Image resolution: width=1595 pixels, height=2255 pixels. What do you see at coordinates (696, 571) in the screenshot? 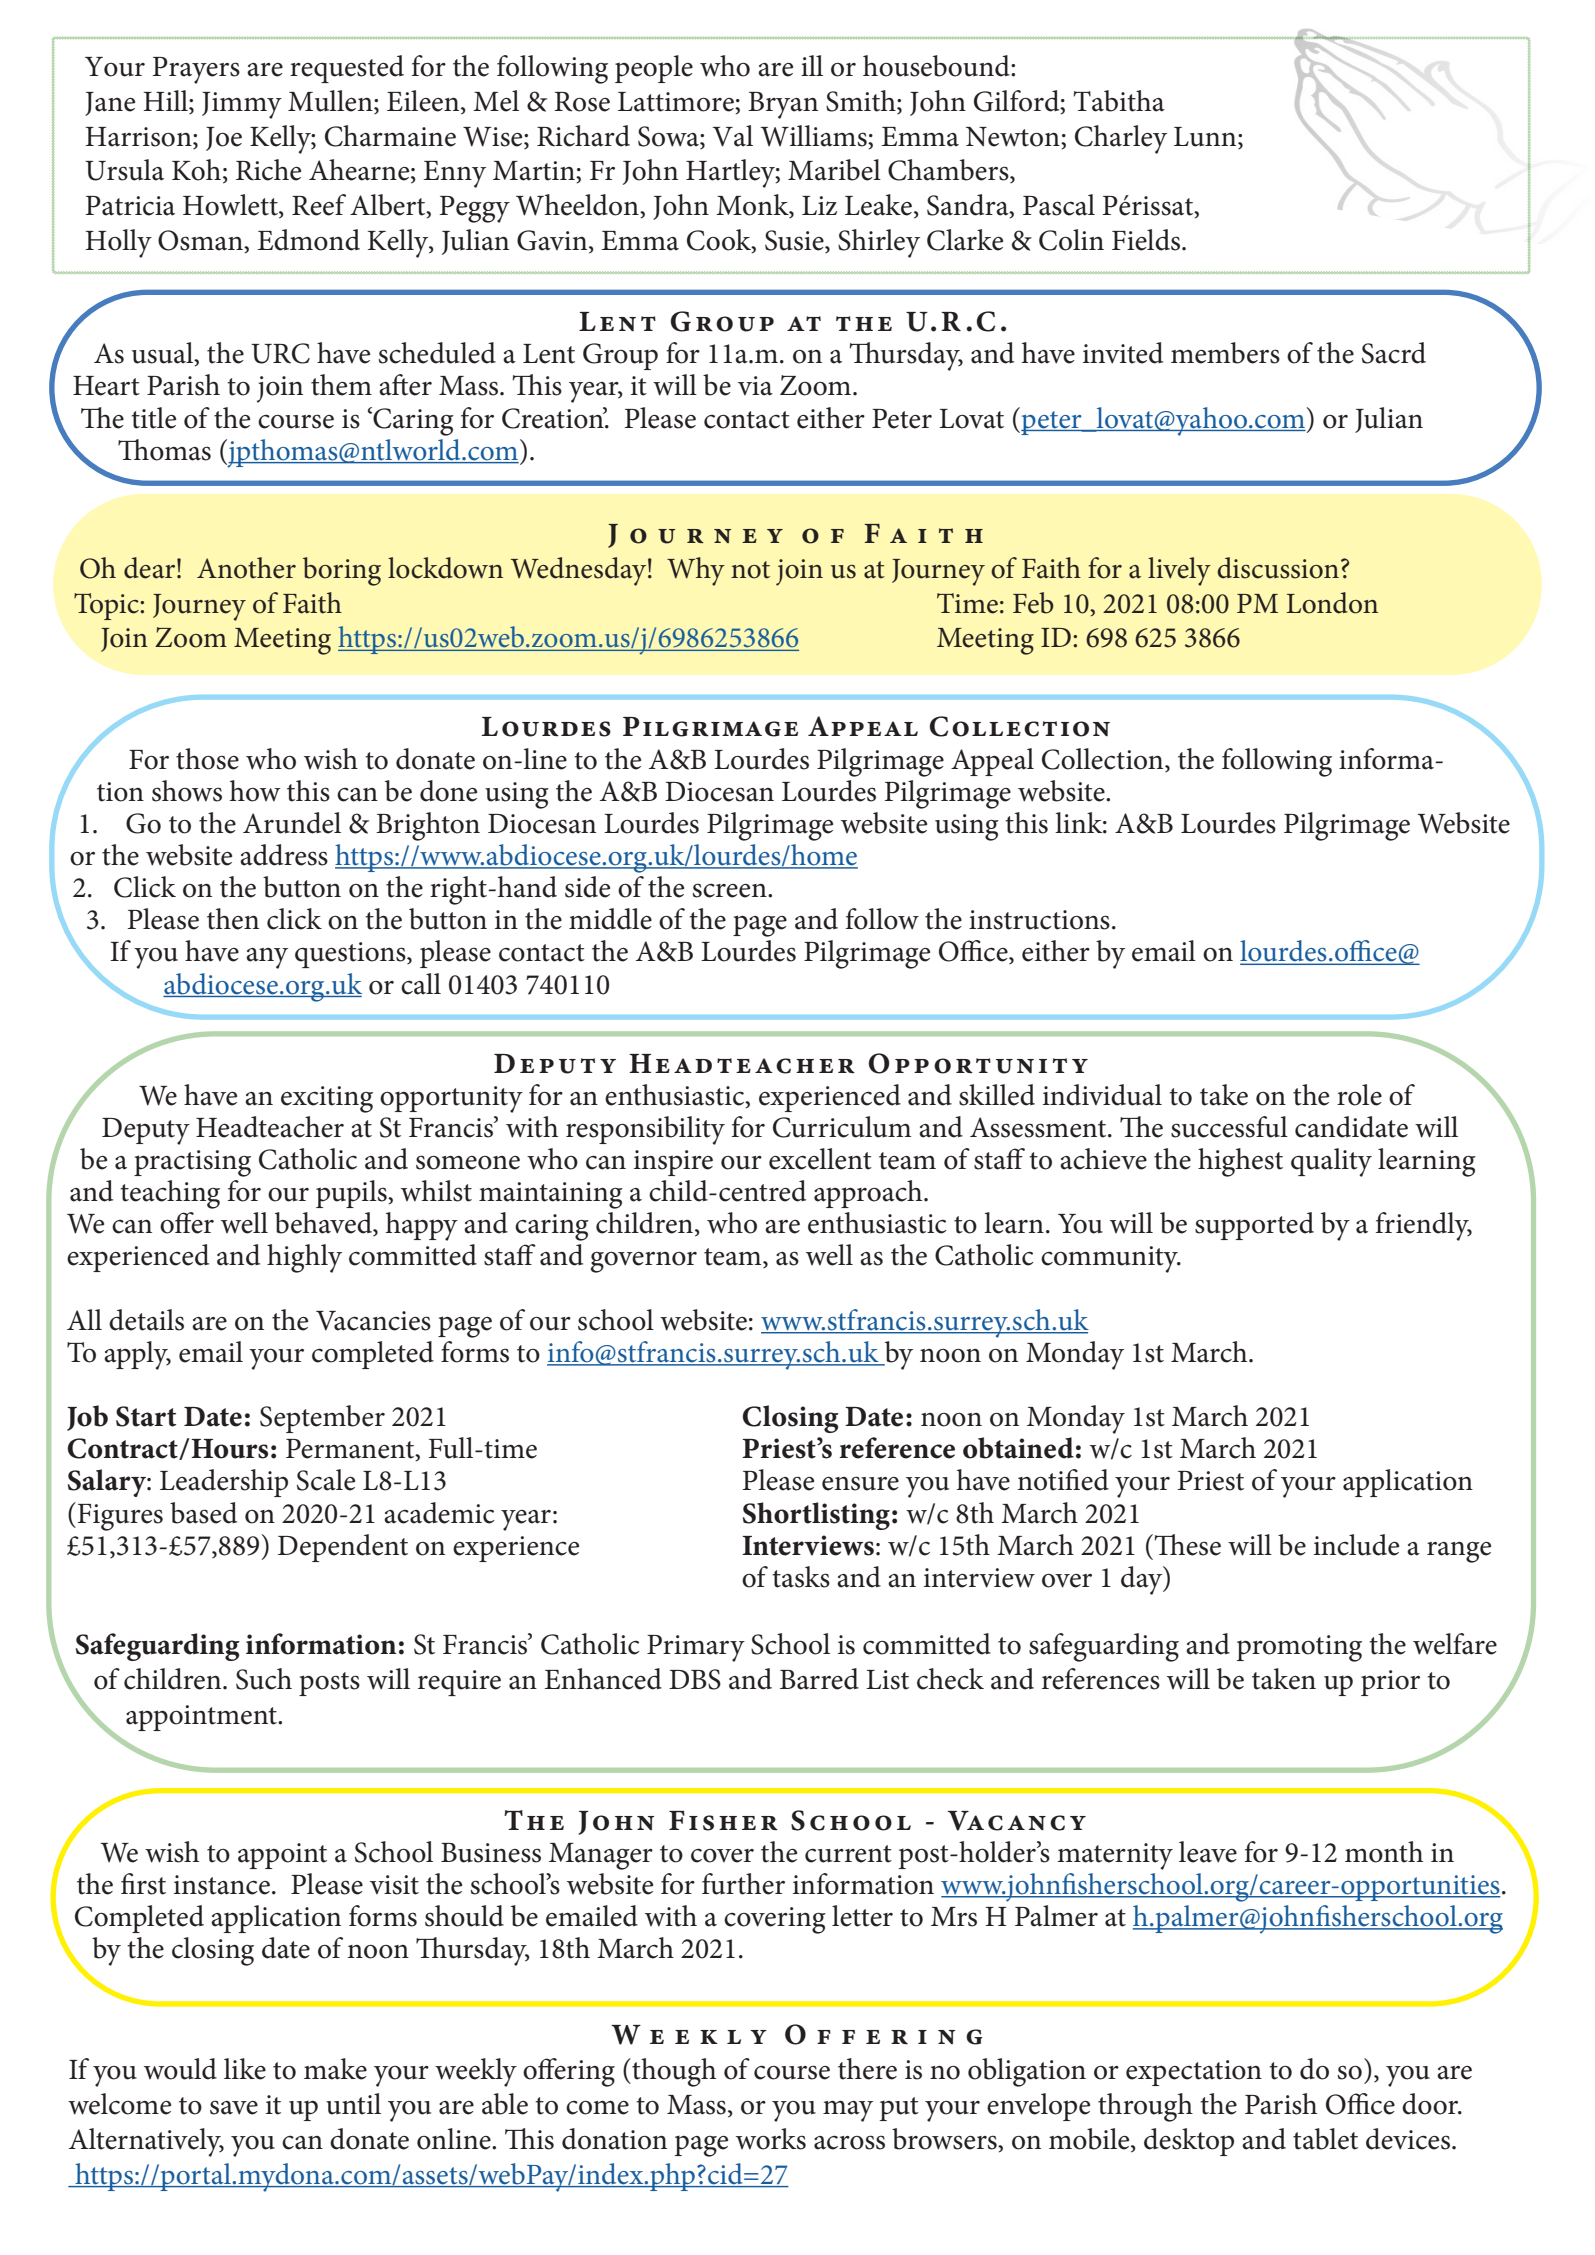
I see `Why` at bounding box center [696, 571].
